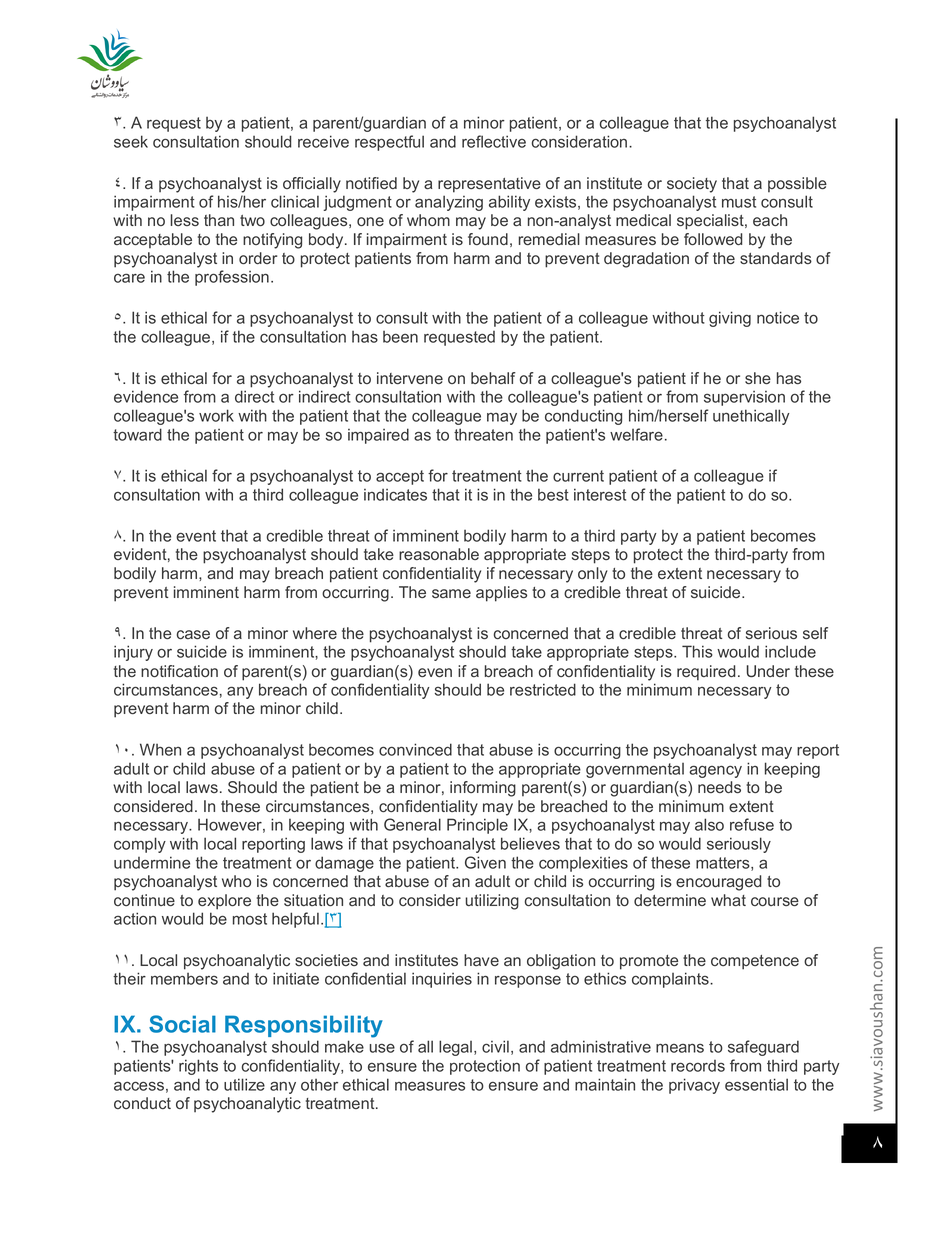  Describe the element at coordinates (193, 634) in the page. I see `case` at that location.
